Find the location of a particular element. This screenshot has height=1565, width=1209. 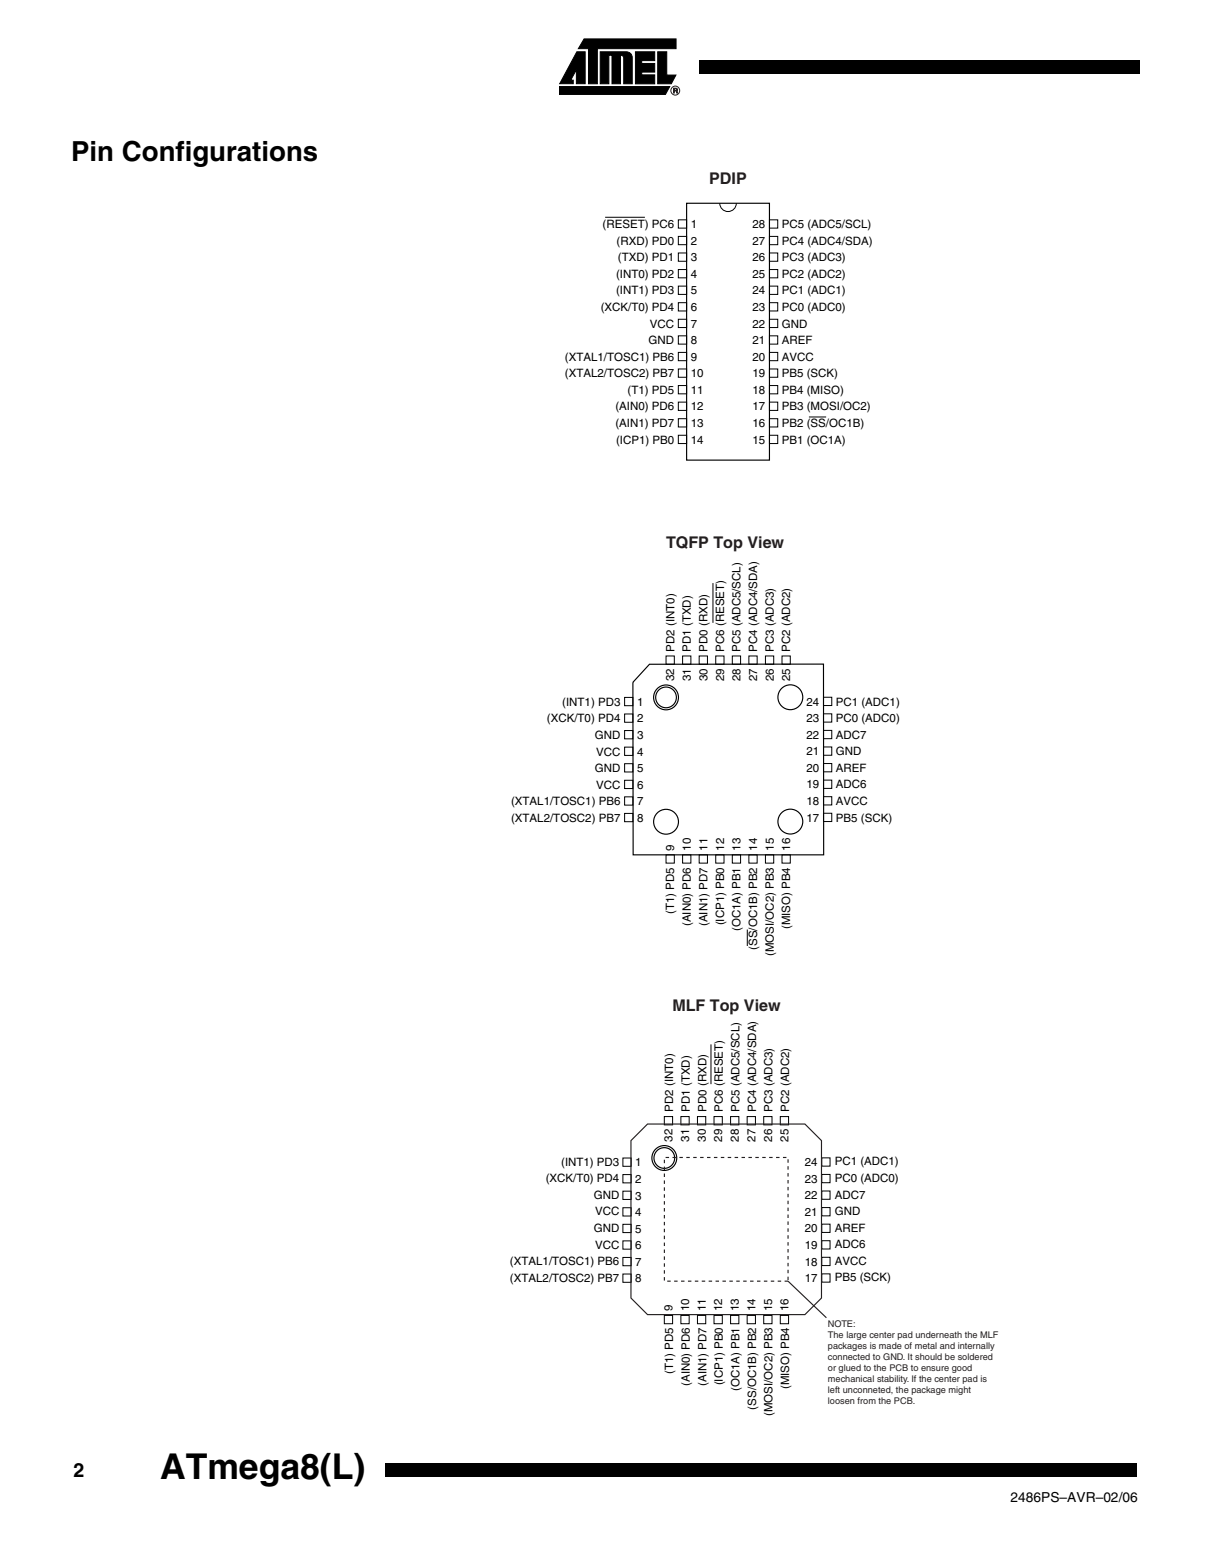

connected is located at coordinates (849, 1356).
